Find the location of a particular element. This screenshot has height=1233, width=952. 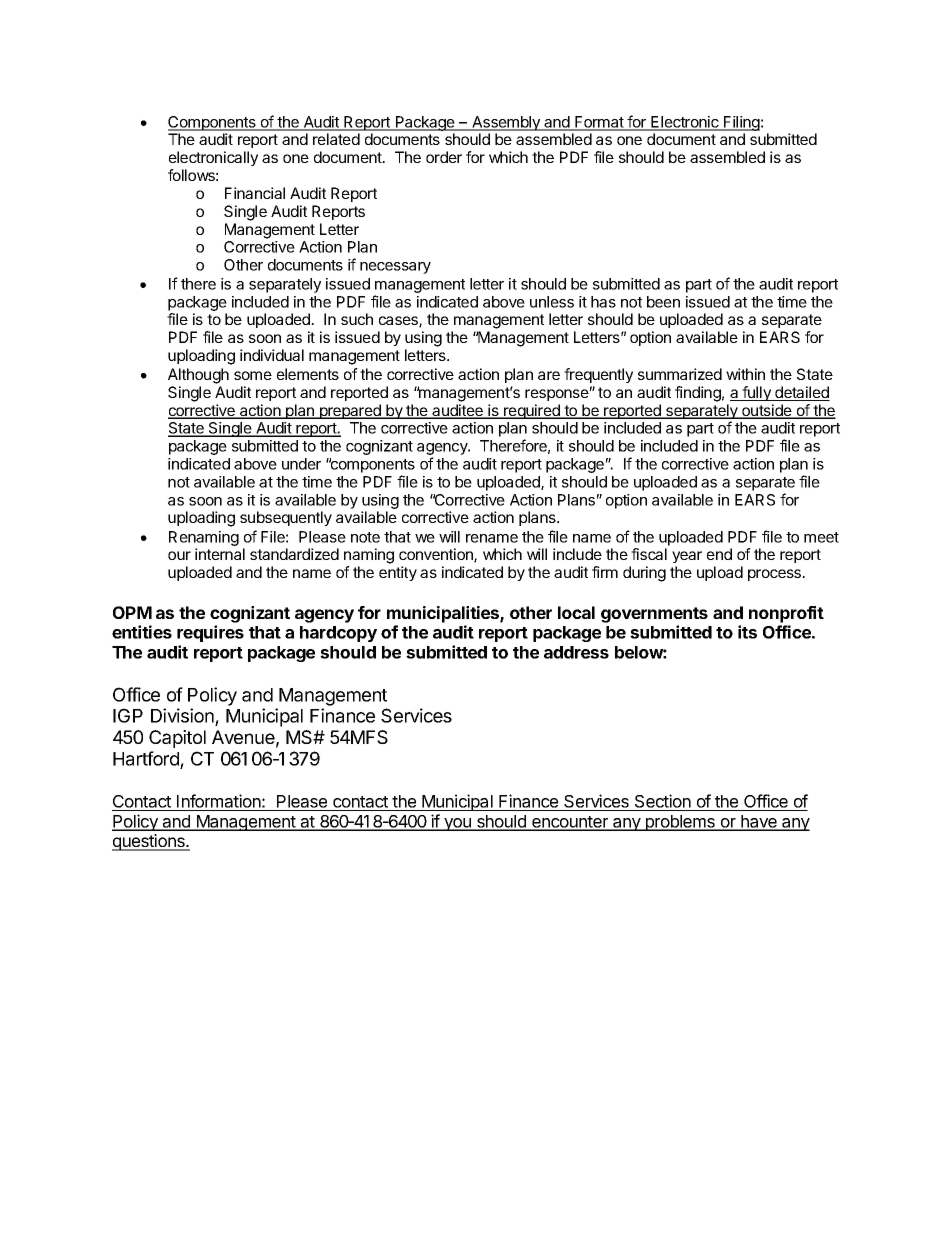

order is located at coordinates (444, 157).
